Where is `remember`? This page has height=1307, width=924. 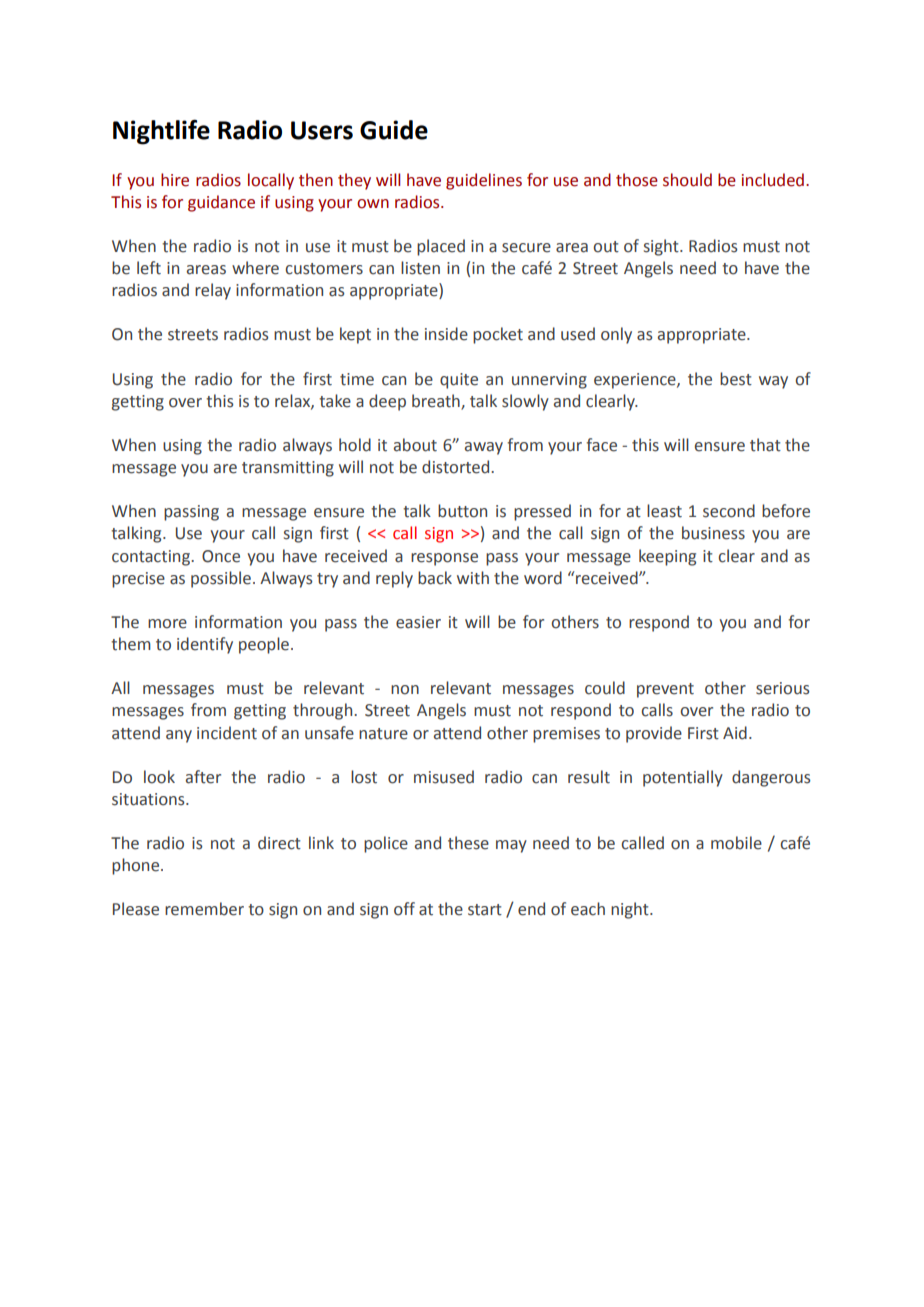
remember is located at coordinates (204, 909).
